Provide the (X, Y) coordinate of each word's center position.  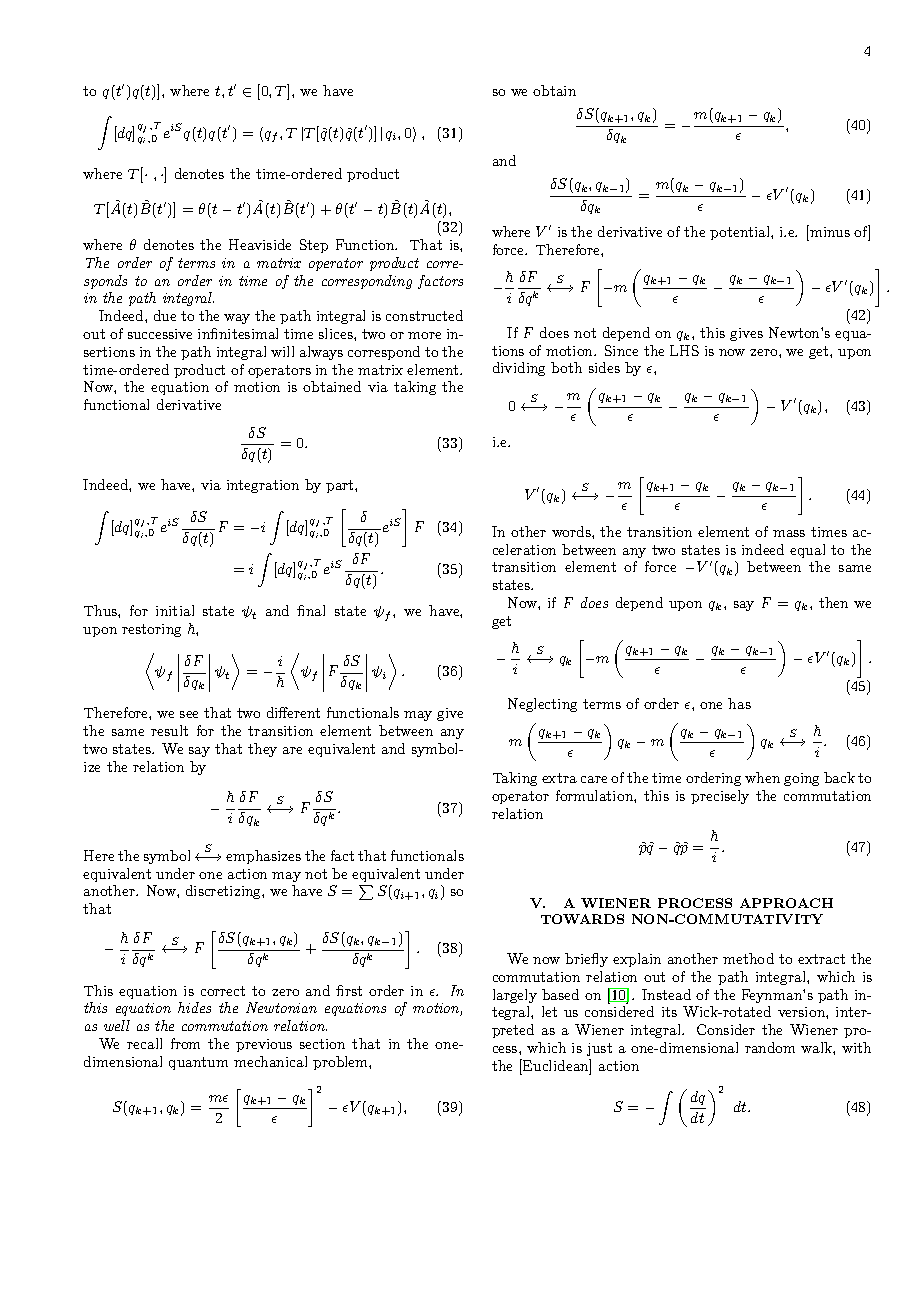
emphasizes (263, 857)
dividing (519, 369)
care (594, 779)
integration (263, 486)
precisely (720, 797)
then (833, 602)
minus (829, 231)
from (185, 1043)
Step (314, 246)
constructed (424, 315)
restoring (151, 630)
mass (789, 533)
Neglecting (542, 705)
